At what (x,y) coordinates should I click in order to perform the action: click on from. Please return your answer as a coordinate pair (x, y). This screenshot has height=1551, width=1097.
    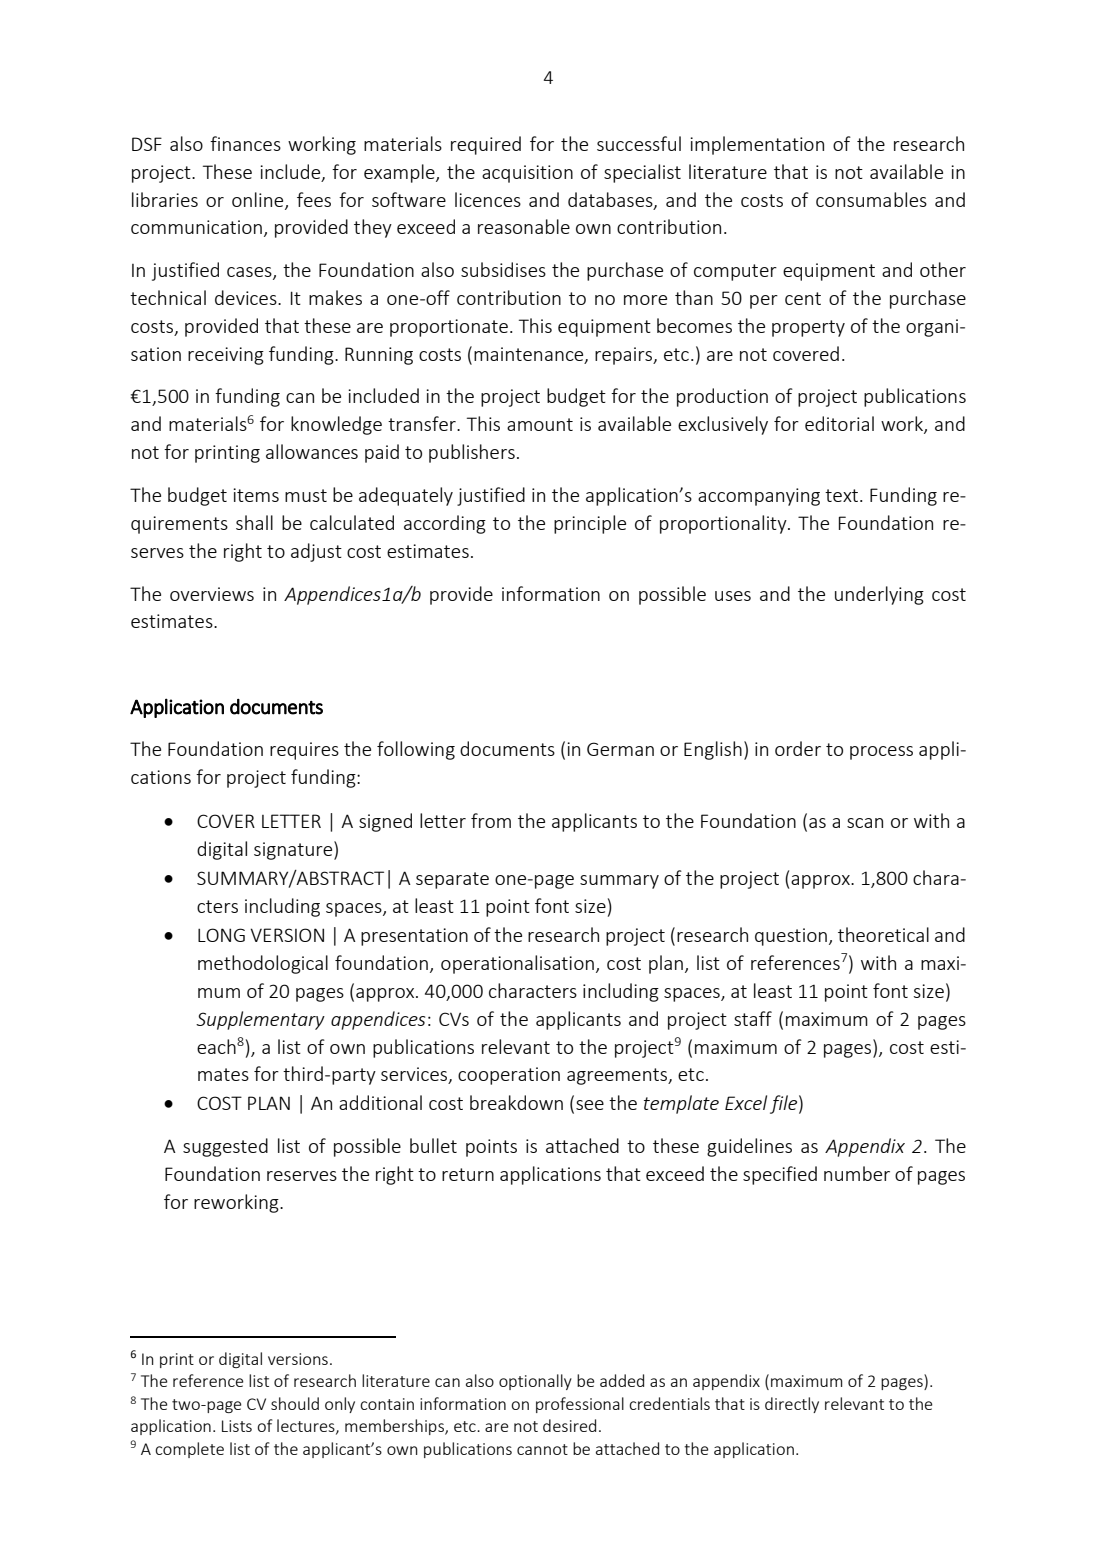
    Looking at the image, I should click on (491, 820).
